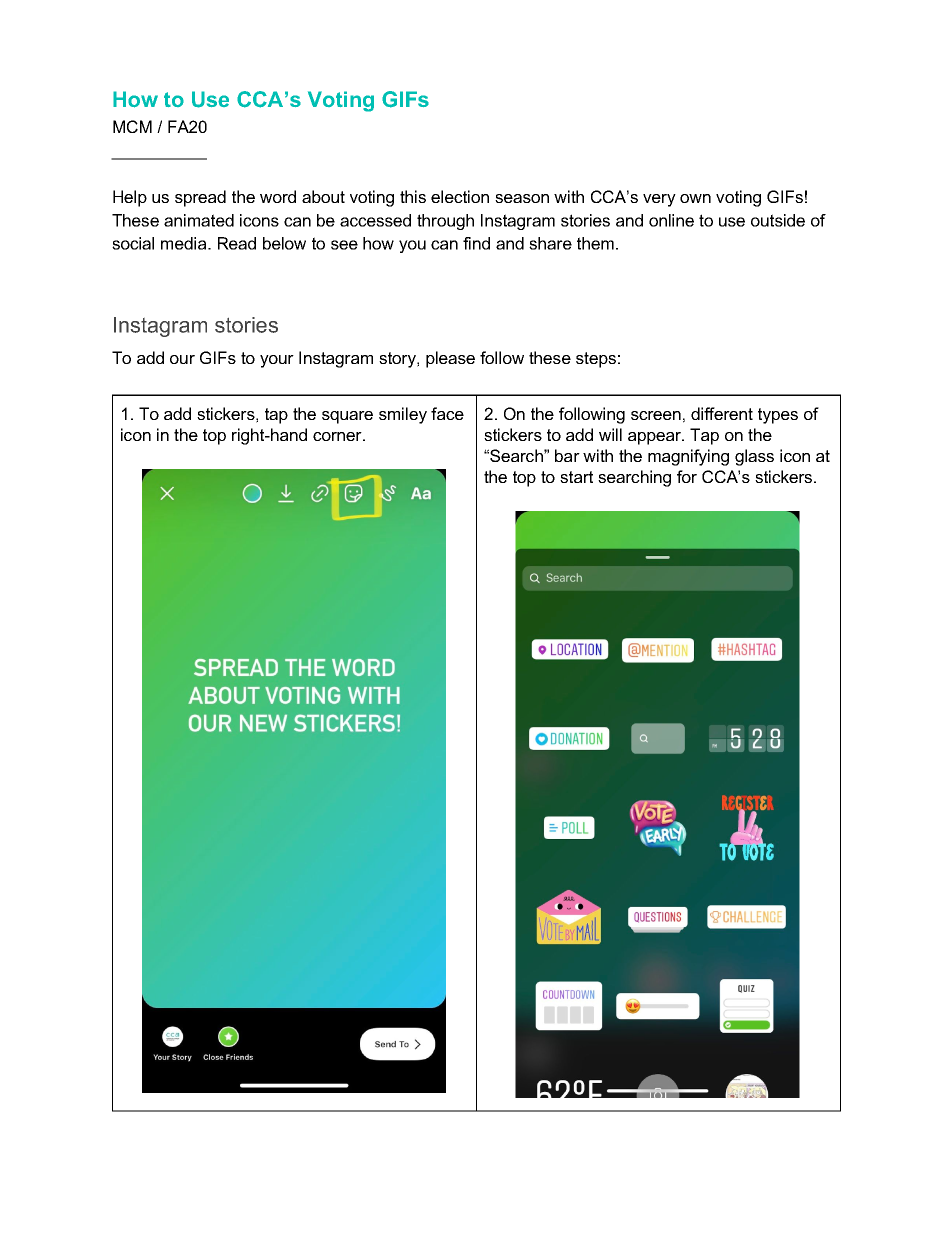  I want to click on MCM, so click(132, 126).
